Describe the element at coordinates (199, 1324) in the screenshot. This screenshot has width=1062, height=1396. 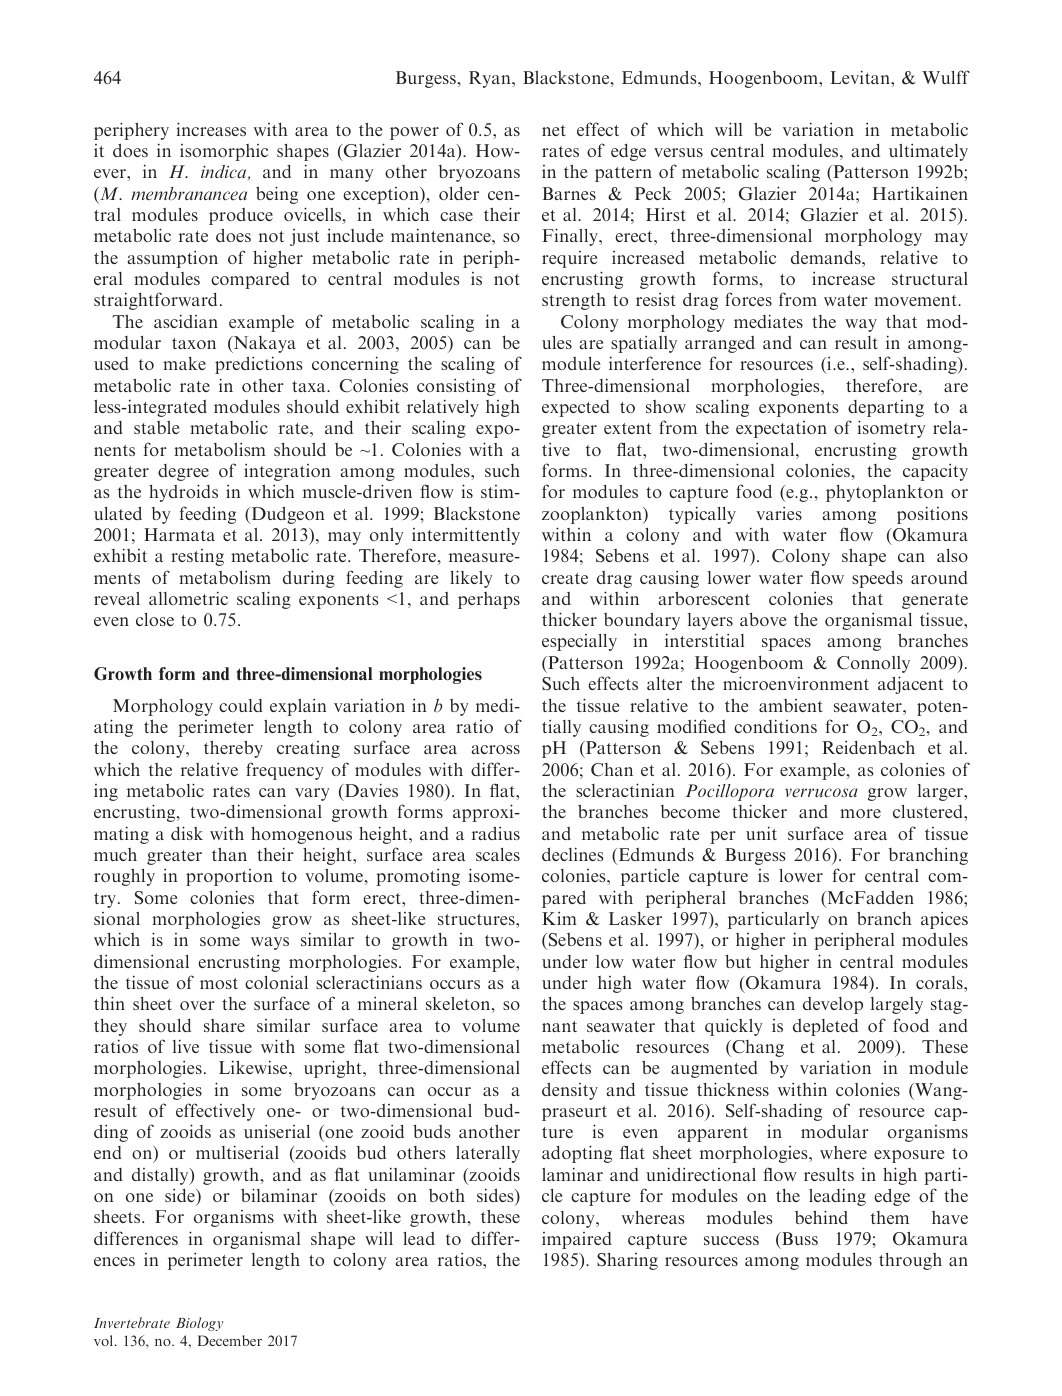
I see `Biology` at that location.
